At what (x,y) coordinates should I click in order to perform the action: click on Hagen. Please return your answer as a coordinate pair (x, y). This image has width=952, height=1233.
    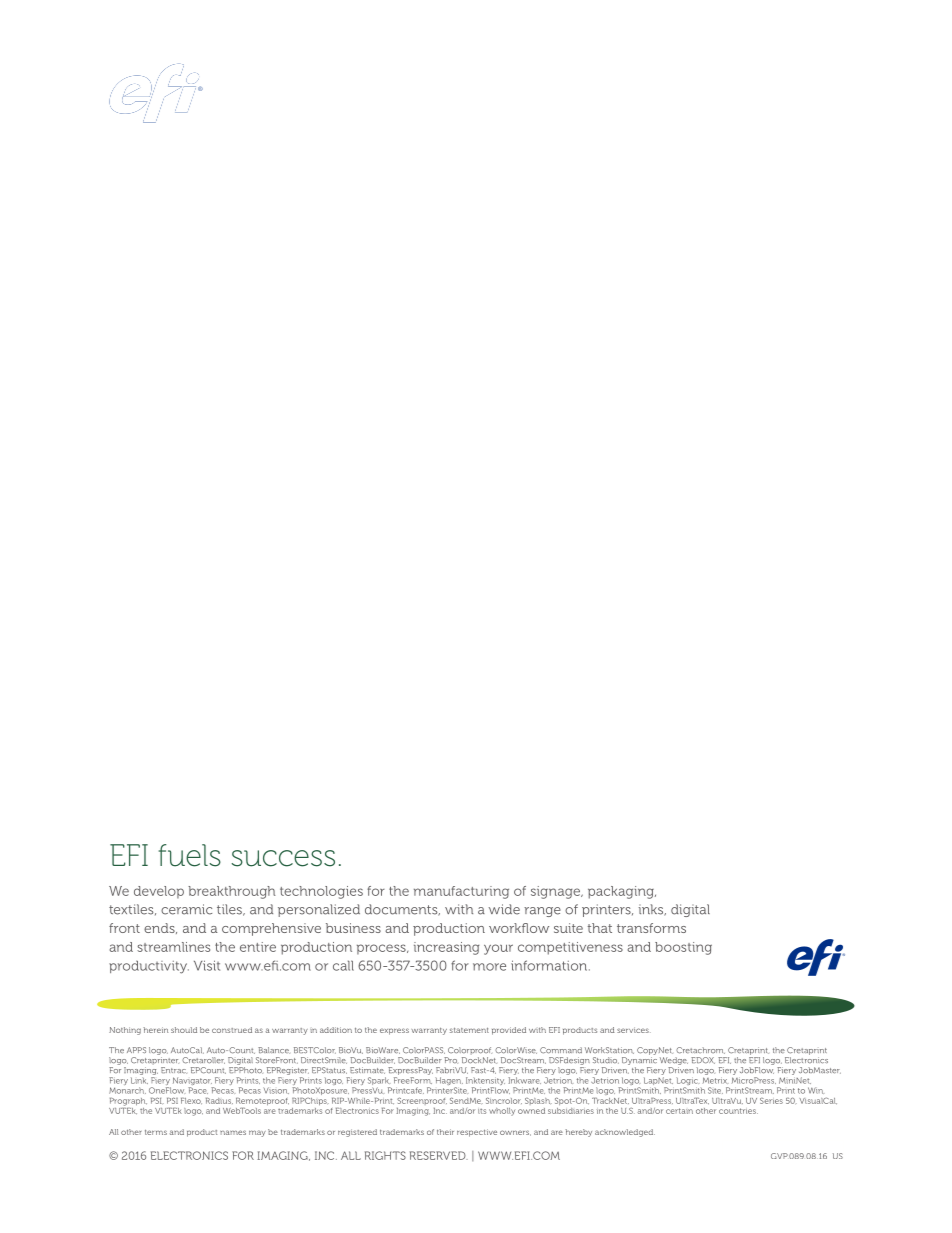
    Looking at the image, I should click on (449, 1082).
